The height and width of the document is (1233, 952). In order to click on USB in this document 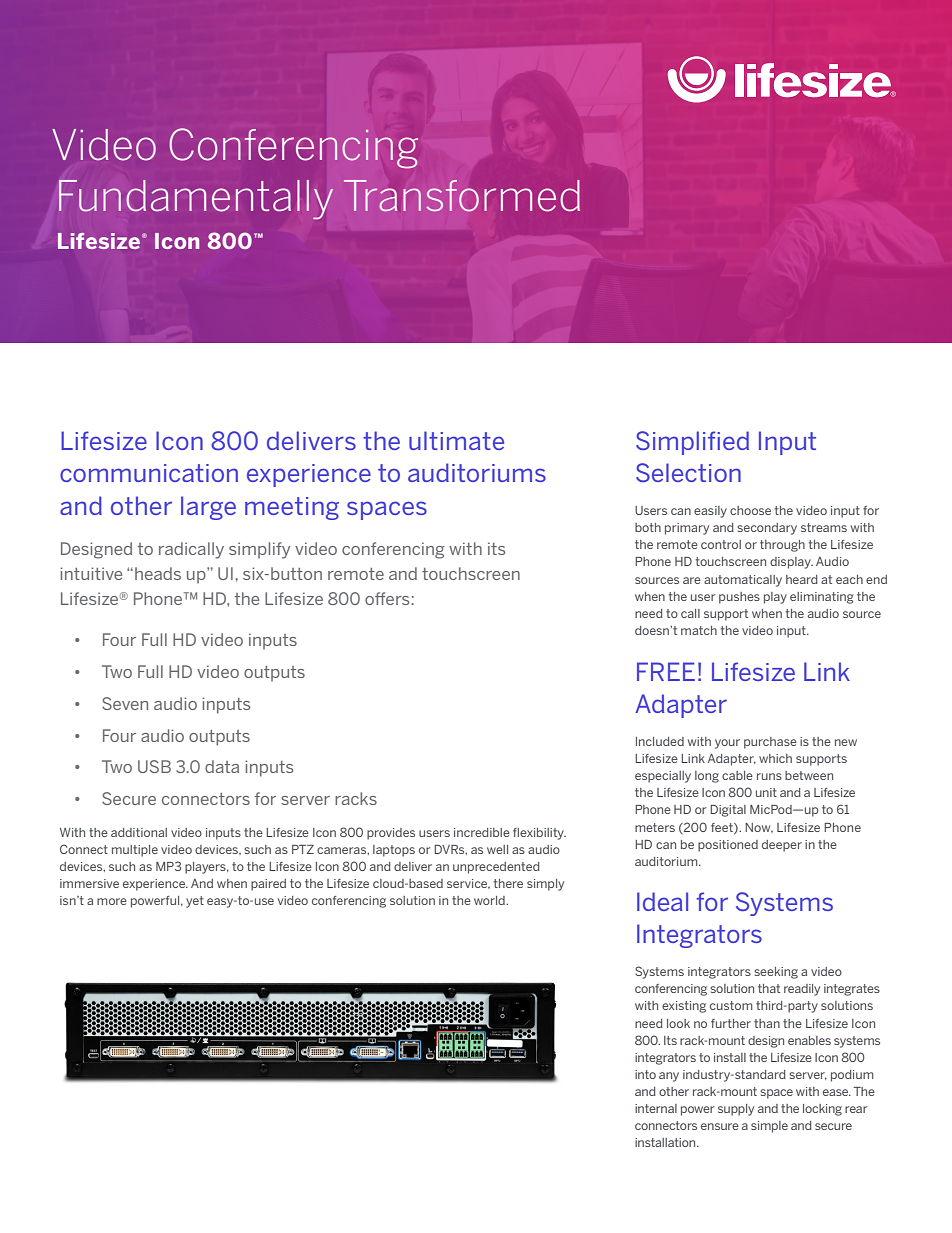, I will do `click(154, 766)`.
